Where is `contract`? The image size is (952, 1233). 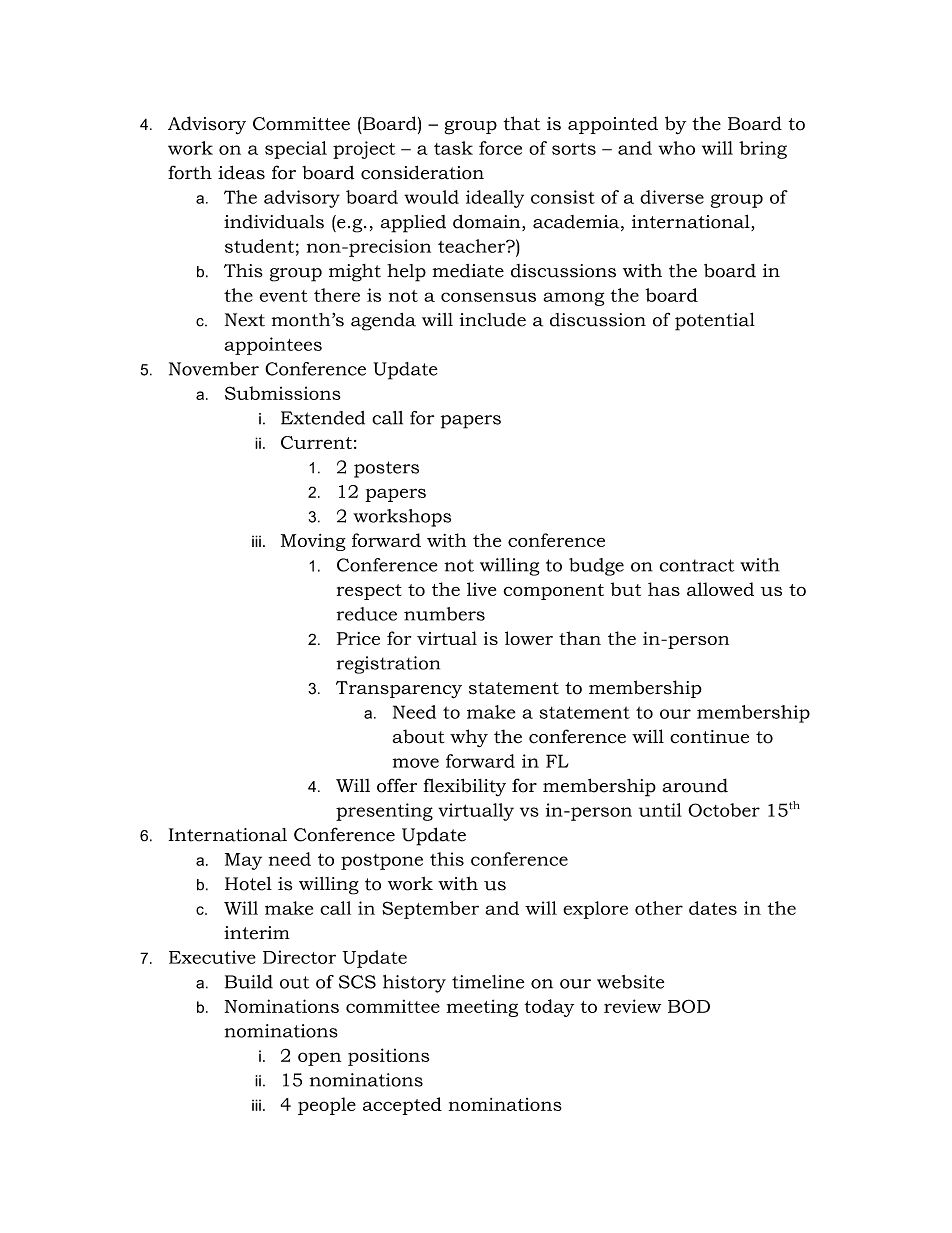 contract is located at coordinates (697, 565).
